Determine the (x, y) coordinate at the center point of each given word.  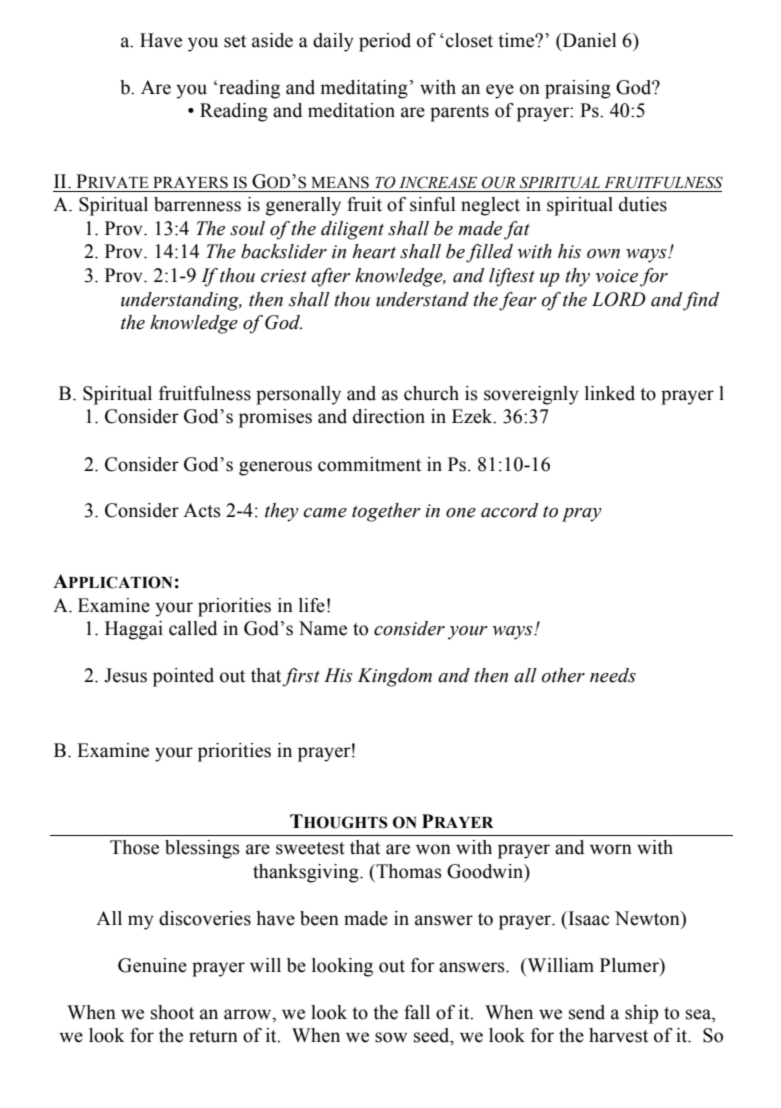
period (385, 42)
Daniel (588, 40)
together (386, 512)
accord (509, 510)
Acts (202, 510)
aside (272, 40)
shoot (172, 1012)
